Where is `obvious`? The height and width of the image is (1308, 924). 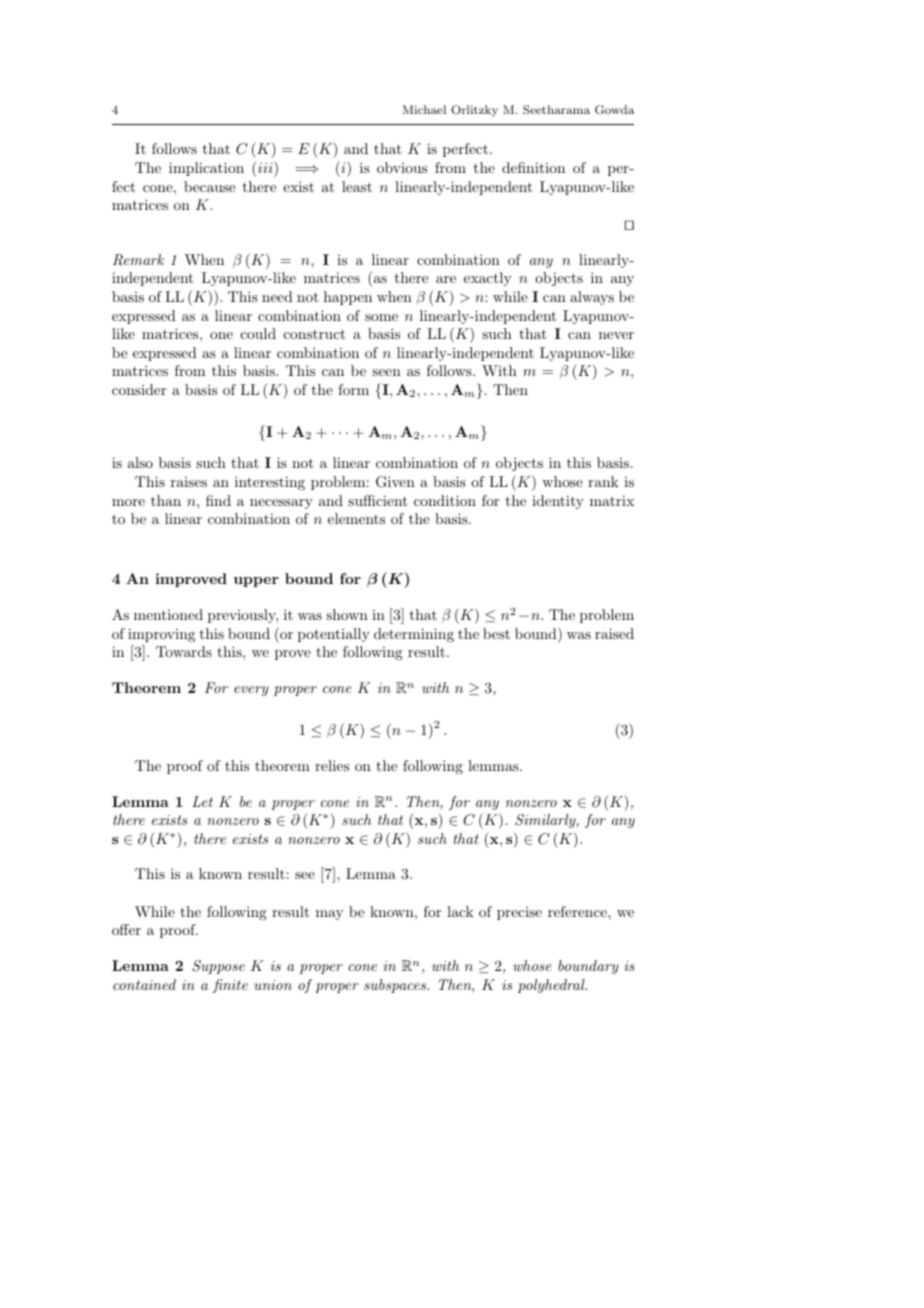
obvious is located at coordinates (402, 167).
